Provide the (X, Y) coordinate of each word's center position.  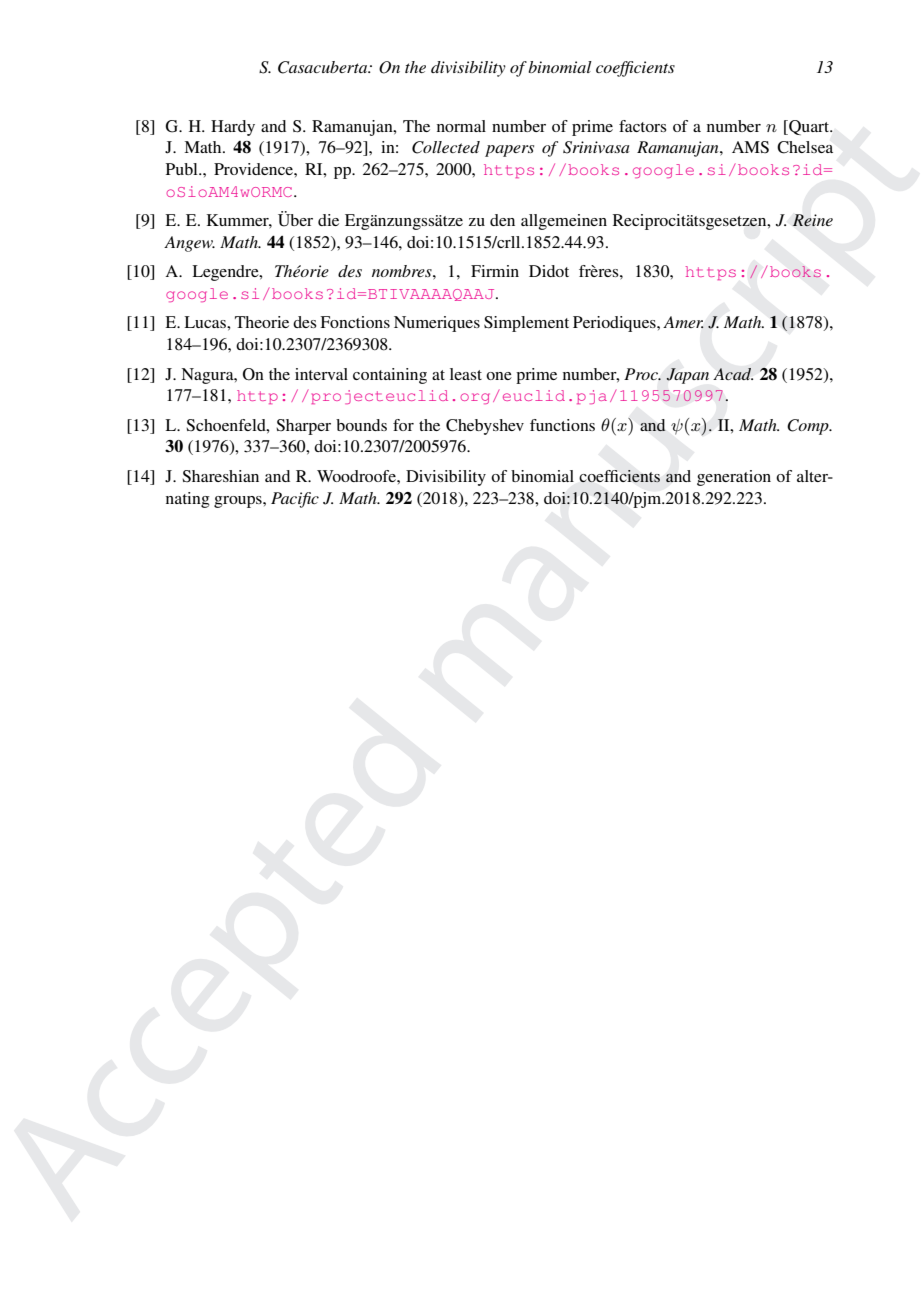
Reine (812, 220)
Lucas (206, 322)
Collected (446, 147)
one (499, 376)
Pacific (295, 500)
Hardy (233, 128)
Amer (683, 322)
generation (734, 478)
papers (509, 151)
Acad (733, 374)
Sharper (303, 427)
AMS (750, 147)
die (328, 220)
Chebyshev (485, 427)
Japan (687, 376)
